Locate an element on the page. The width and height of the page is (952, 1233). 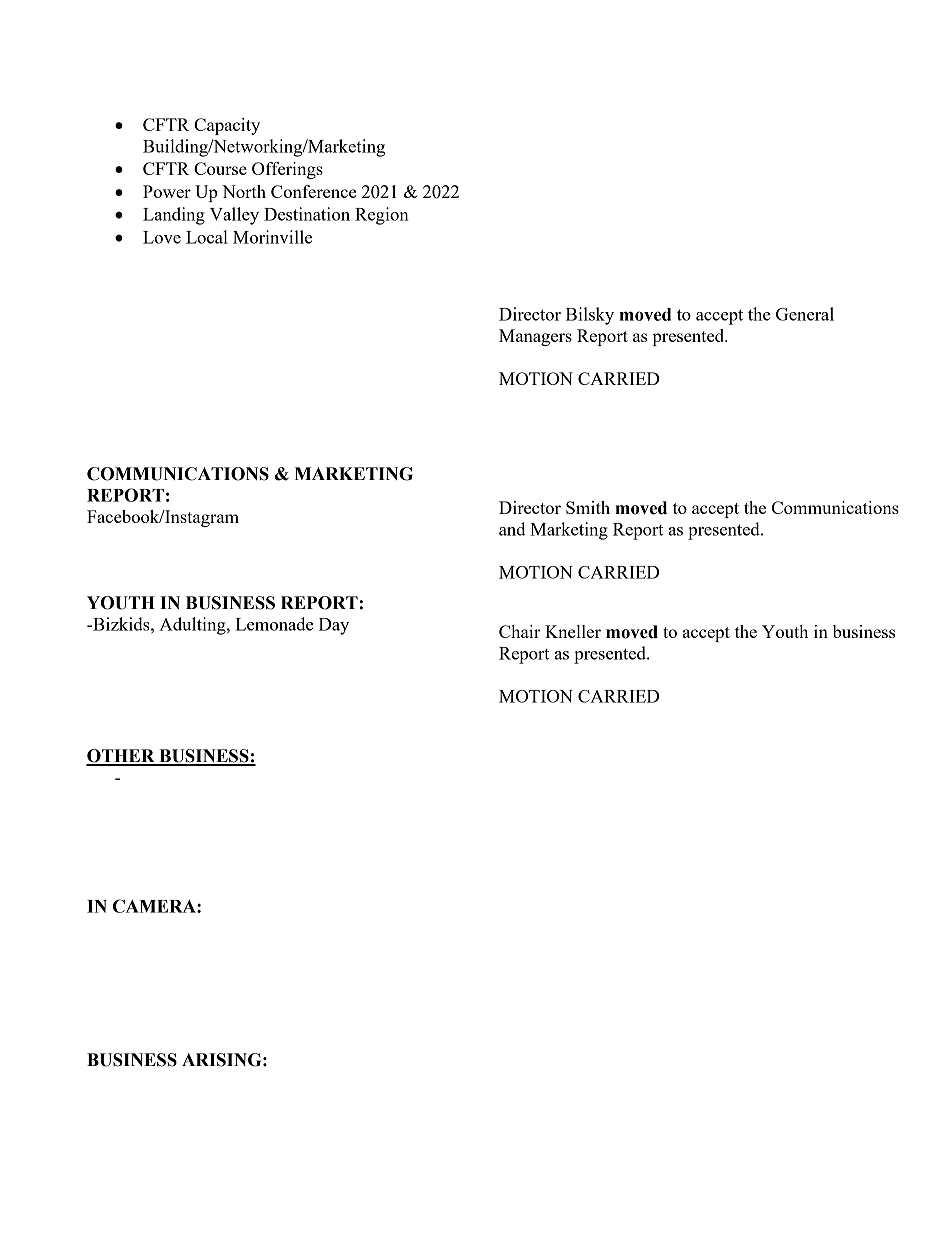
Chair is located at coordinates (520, 631).
